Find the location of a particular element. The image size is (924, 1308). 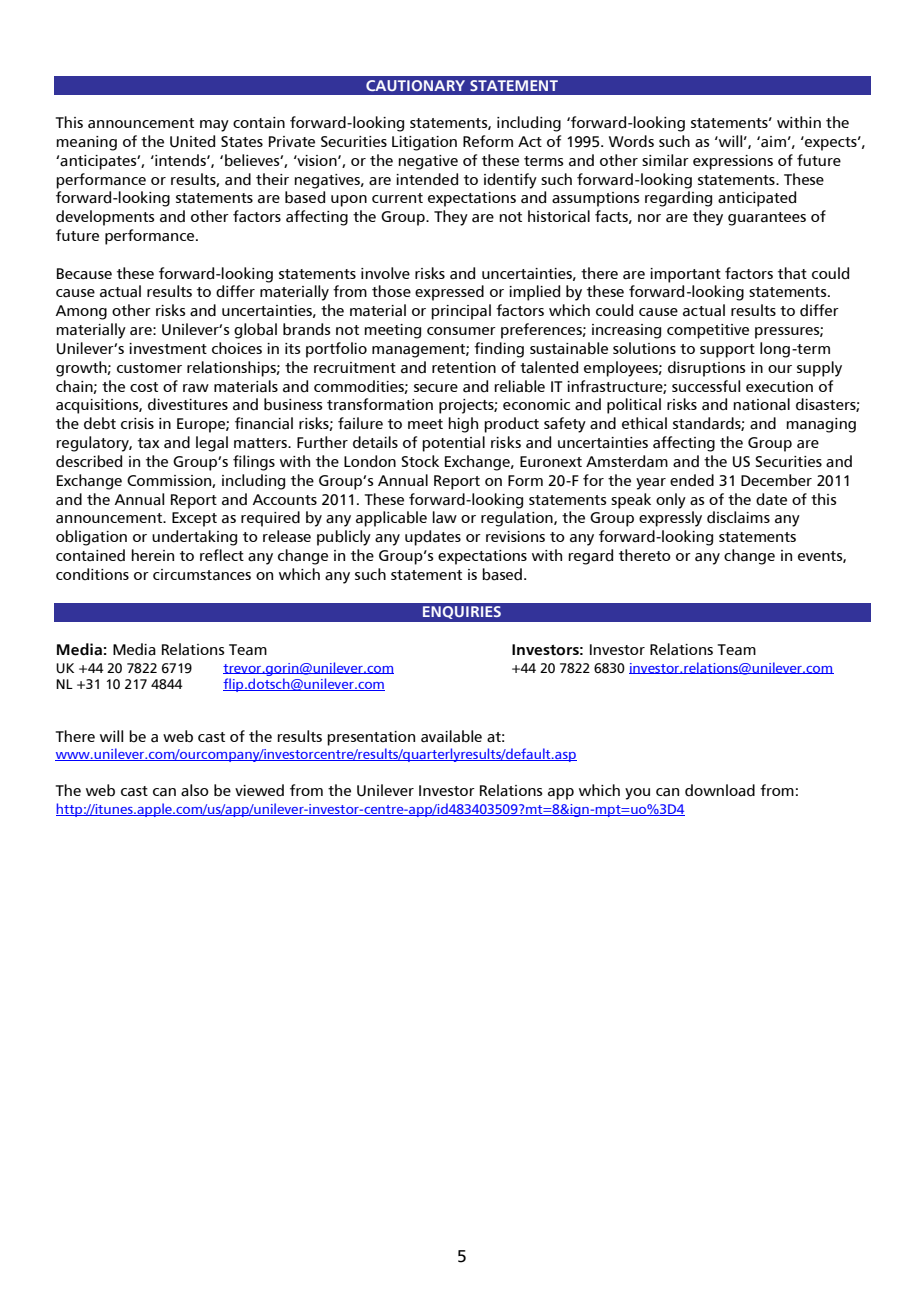

also is located at coordinates (195, 790).
